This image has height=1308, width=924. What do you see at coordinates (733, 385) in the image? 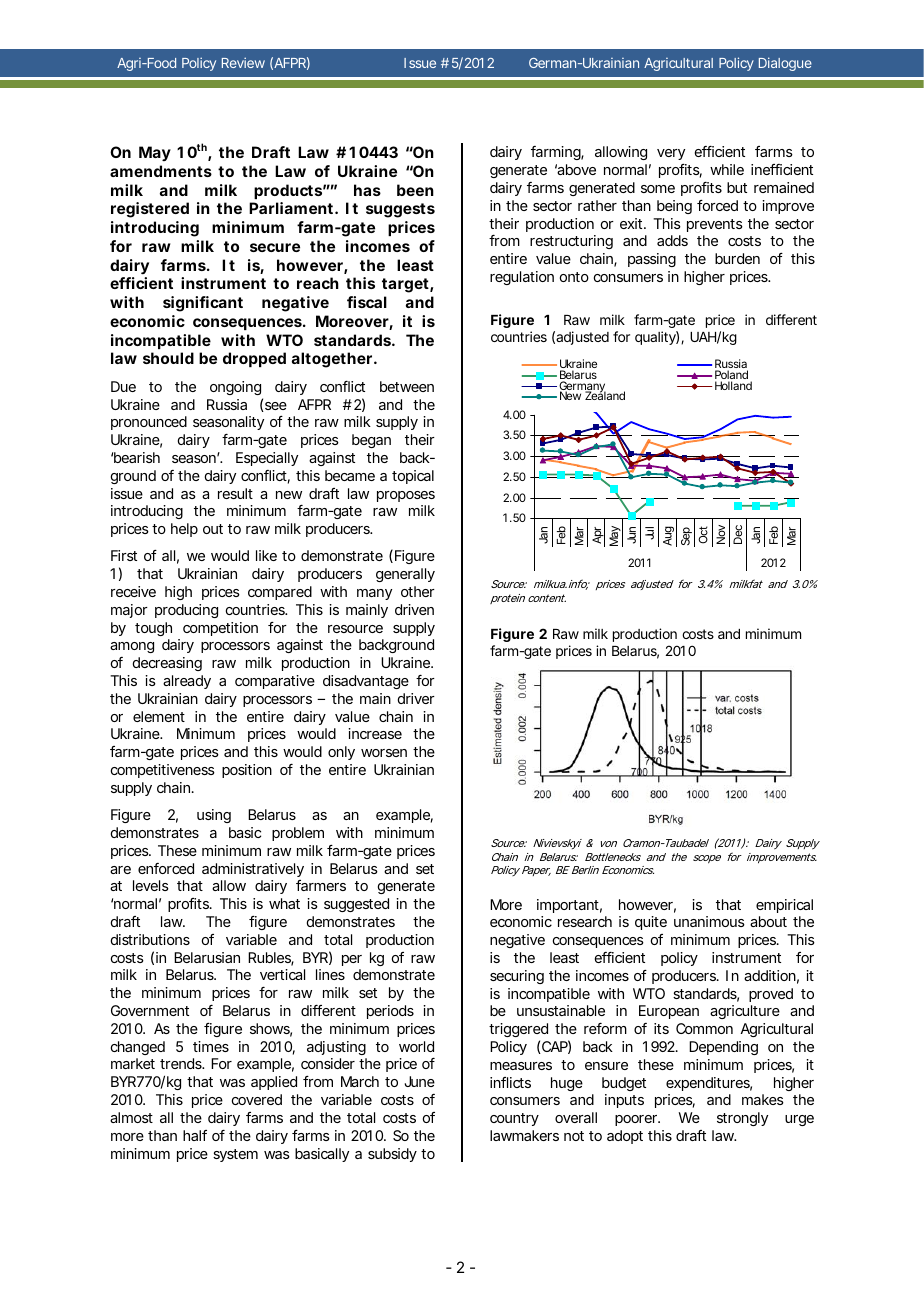
I see `Holland` at bounding box center [733, 385].
